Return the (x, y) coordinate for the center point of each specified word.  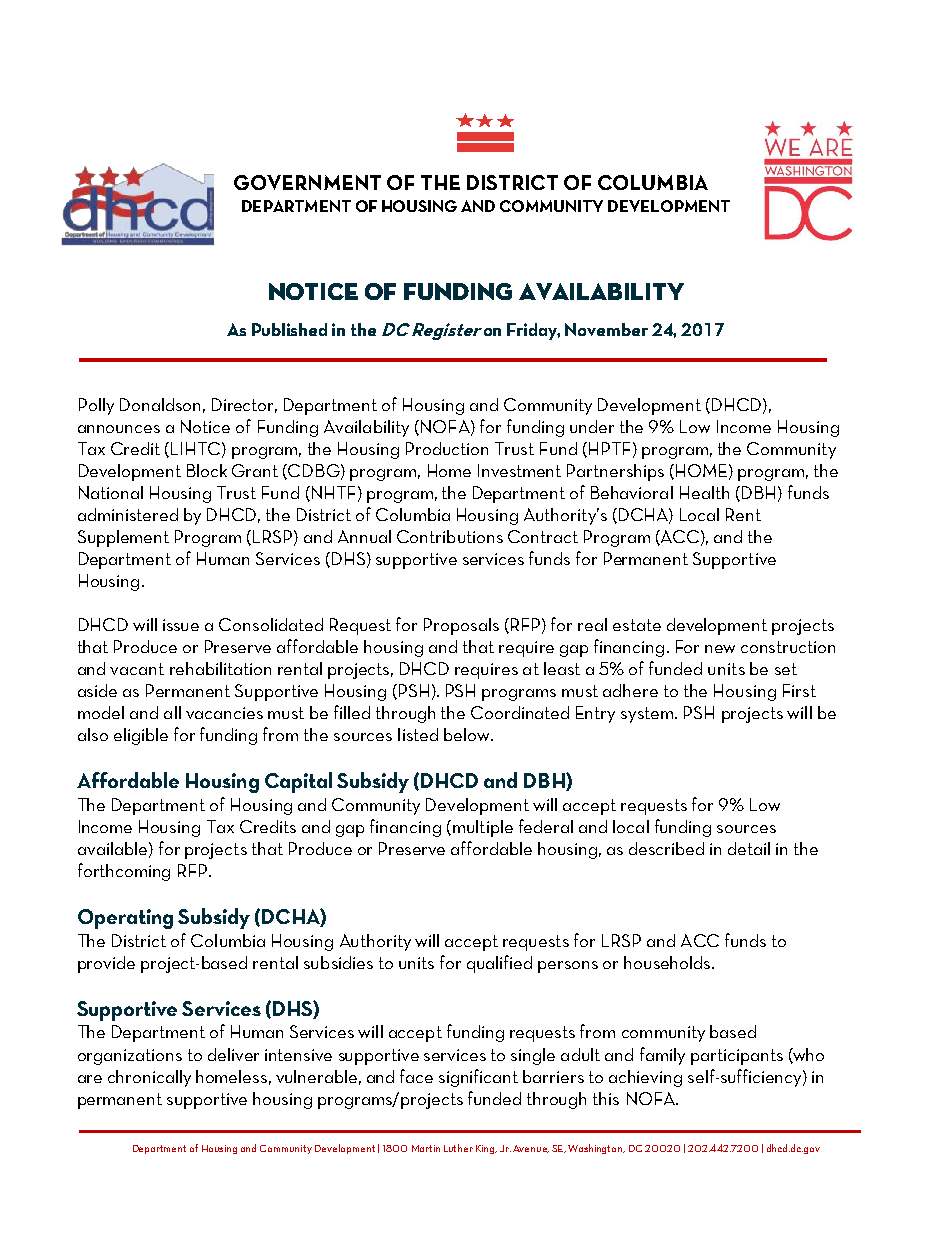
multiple (483, 828)
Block (207, 470)
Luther (458, 1148)
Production (447, 448)
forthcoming (124, 872)
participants (737, 1057)
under (592, 426)
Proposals (461, 626)
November (606, 329)
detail (749, 848)
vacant (137, 669)
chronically (149, 1078)
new (720, 649)
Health (704, 492)
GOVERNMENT (307, 182)
